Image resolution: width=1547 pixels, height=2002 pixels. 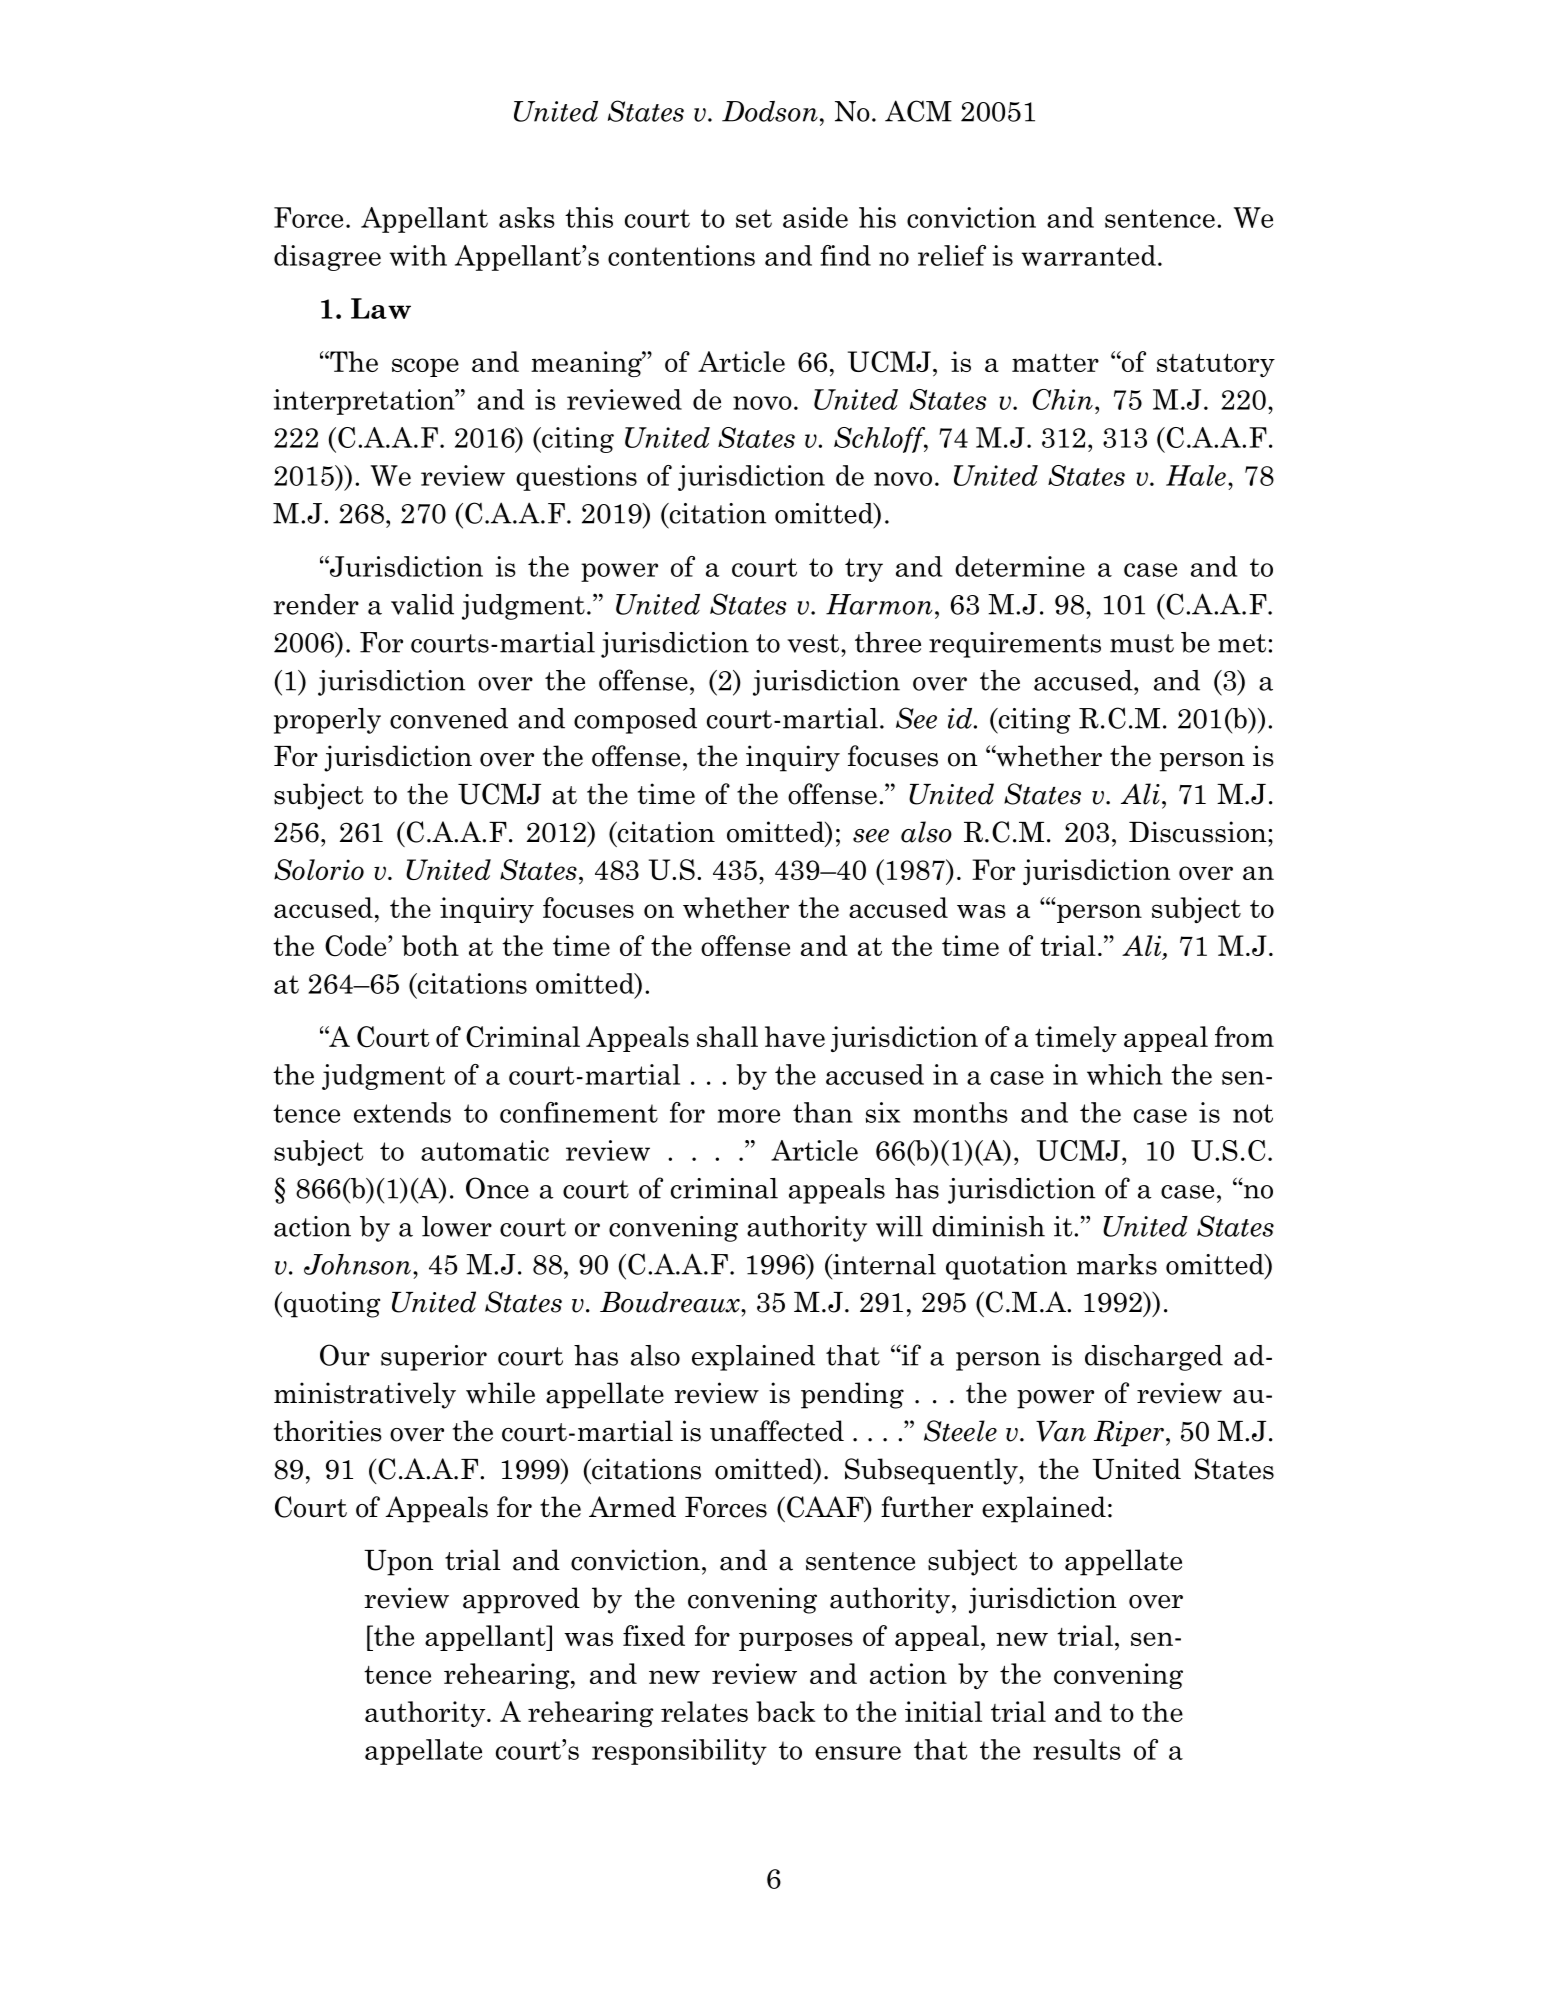 What do you see at coordinates (1088, 255) in the image?
I see `warranted` at bounding box center [1088, 255].
